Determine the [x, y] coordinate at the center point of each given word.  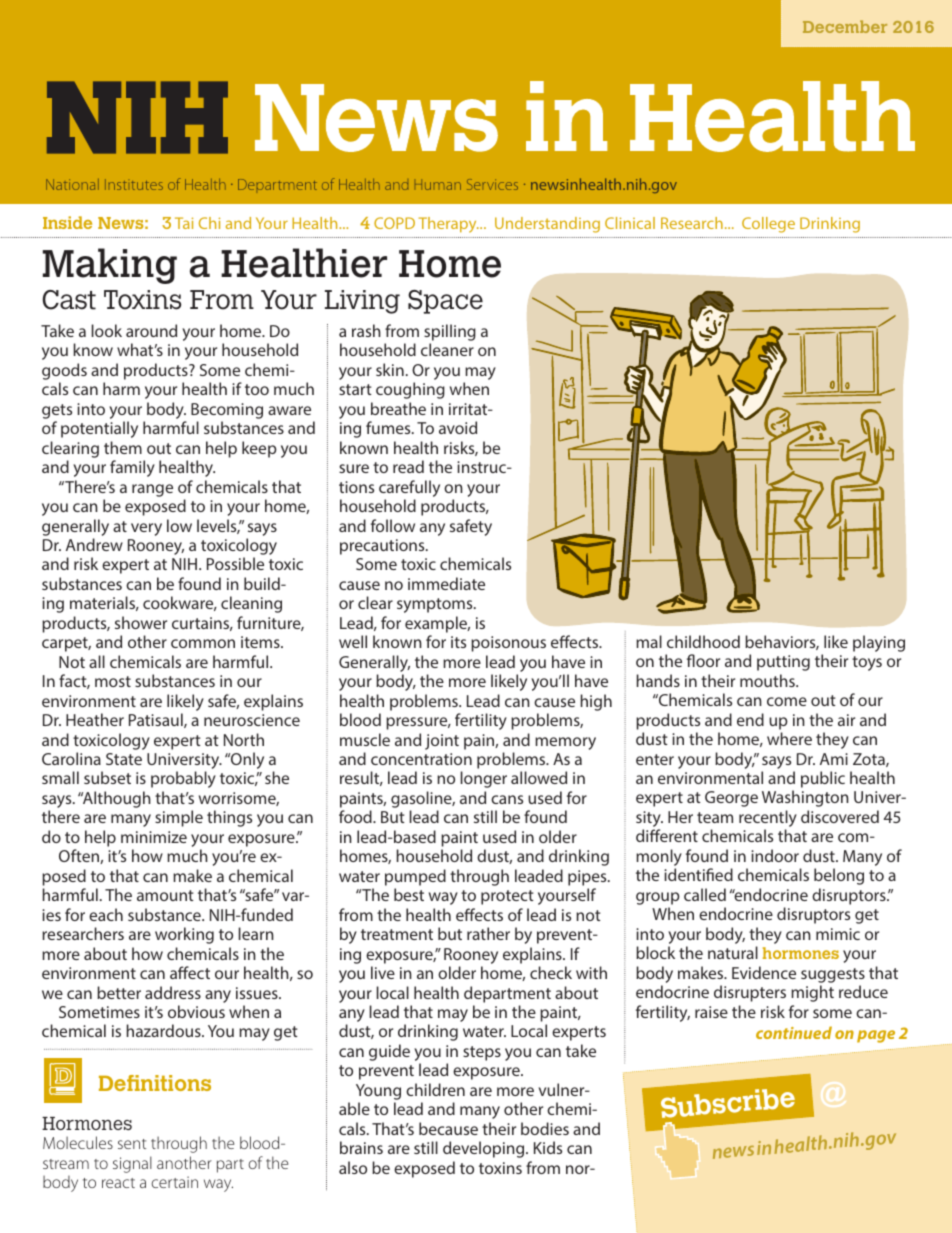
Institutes [134, 184]
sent [132, 1144]
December [845, 26]
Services [492, 184]
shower [141, 622]
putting [783, 663]
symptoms [436, 605]
